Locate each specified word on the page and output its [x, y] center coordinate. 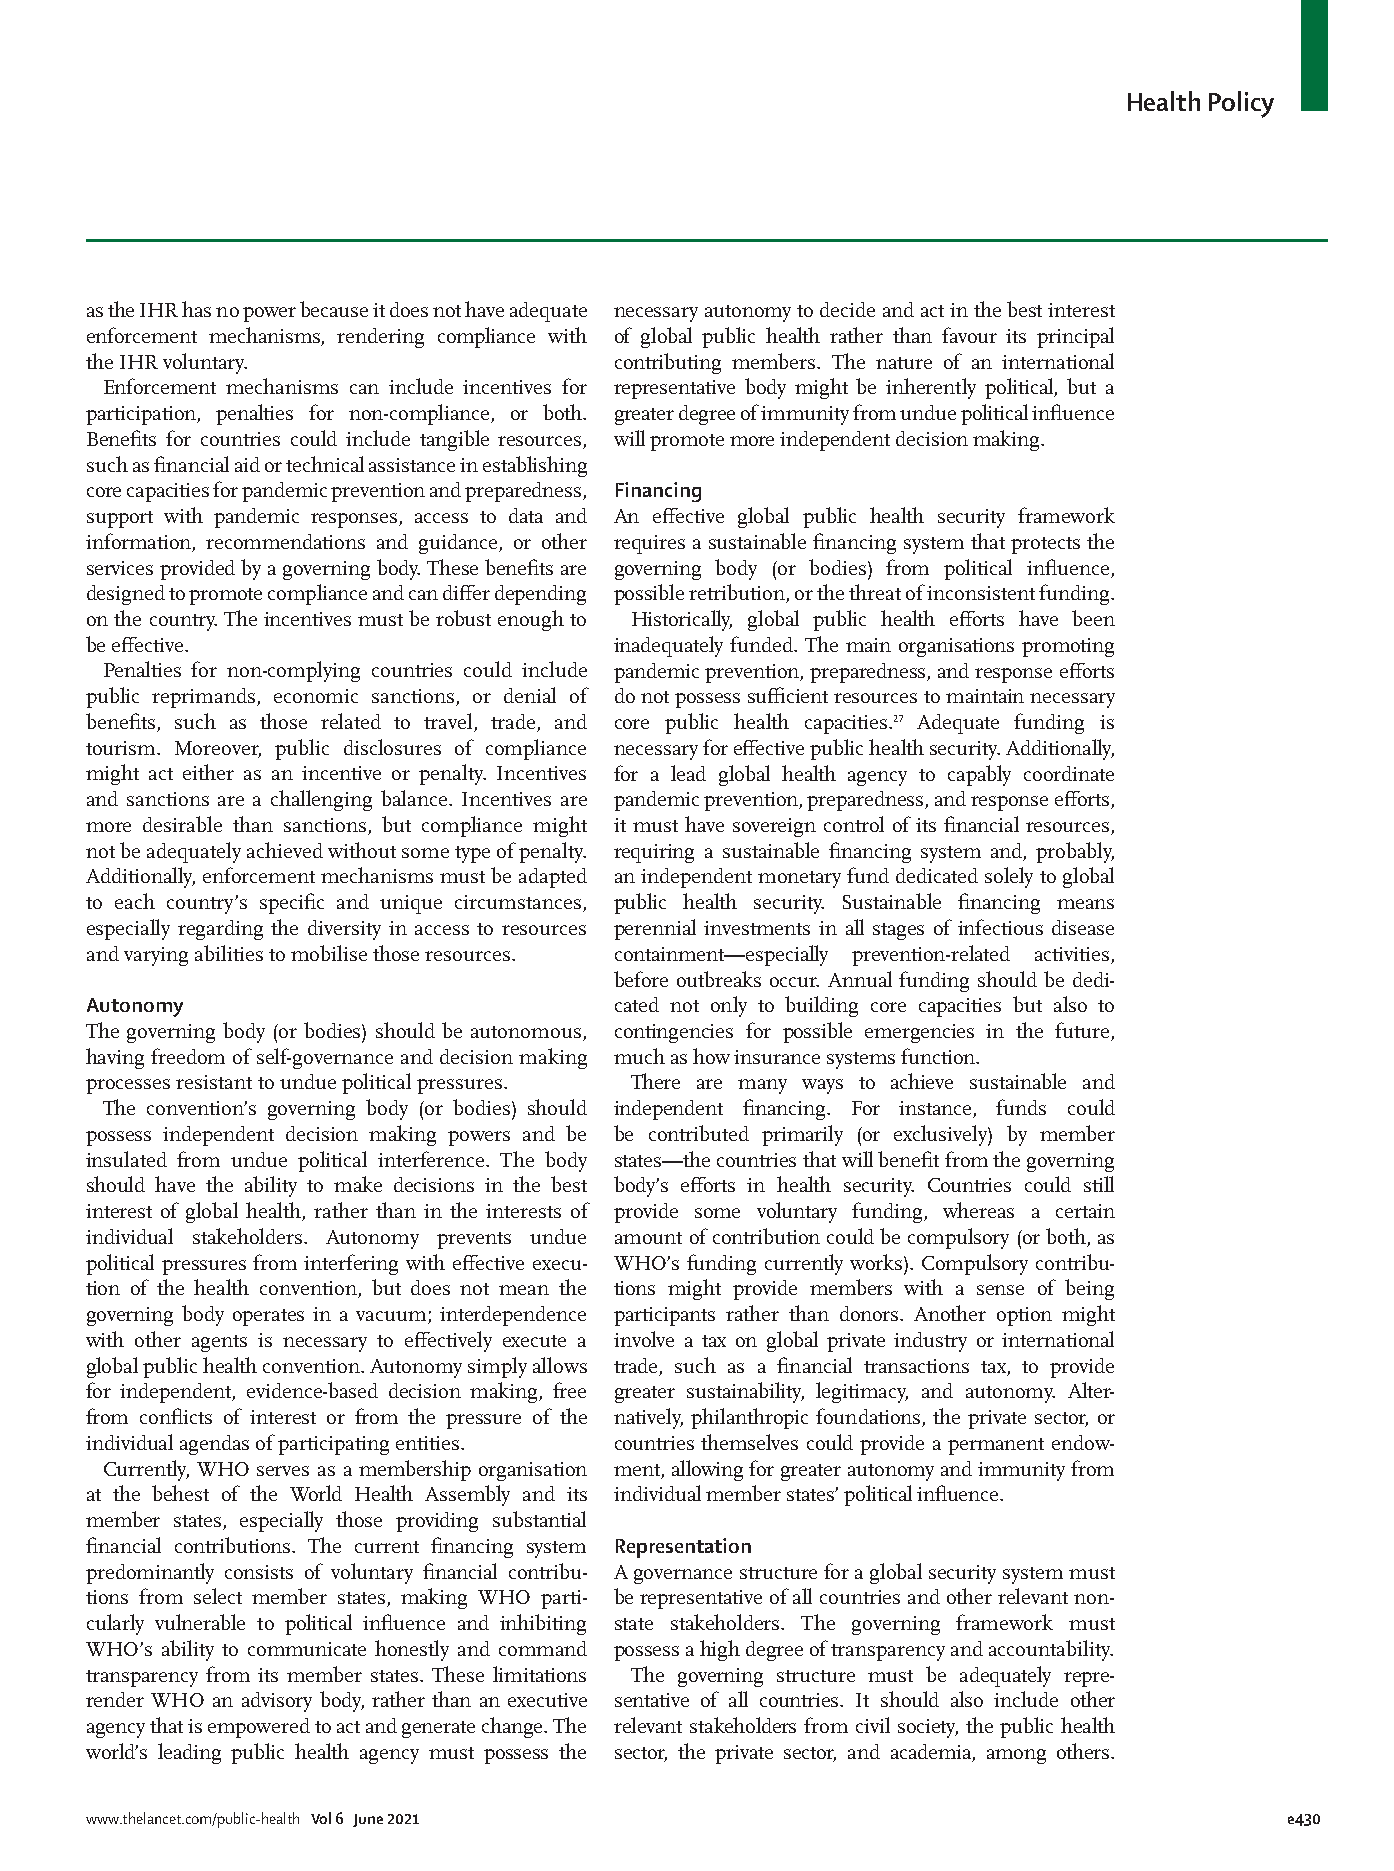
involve [644, 1339]
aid [247, 464]
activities [1072, 954]
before [641, 979]
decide [847, 309]
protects [1045, 545]
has [196, 309]
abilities [229, 953]
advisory [277, 1702]
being [1089, 1289]
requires [649, 544]
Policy [1241, 104]
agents [219, 1343]
